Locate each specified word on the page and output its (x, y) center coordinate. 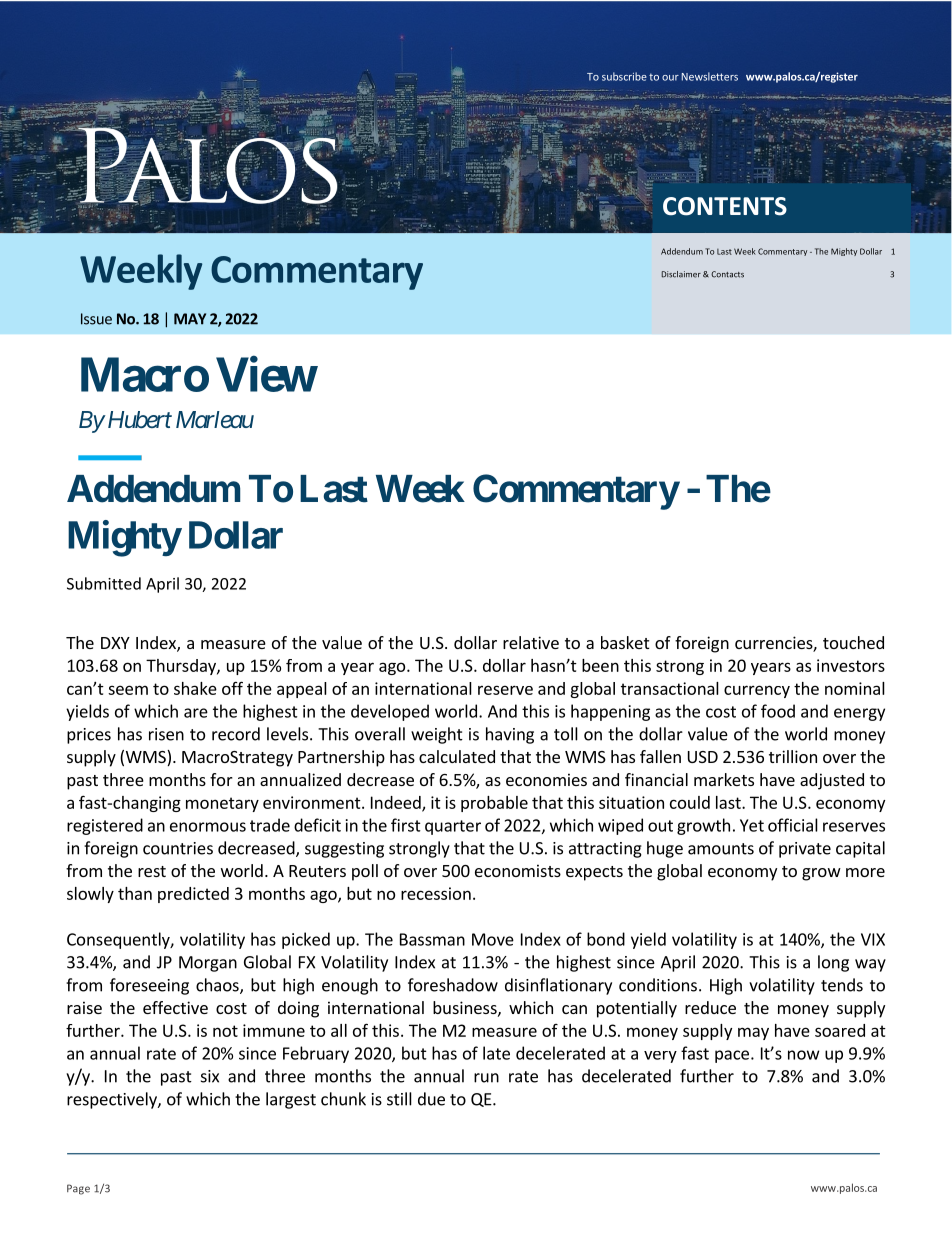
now (804, 1055)
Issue (96, 319)
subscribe (624, 76)
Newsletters (710, 76)
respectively (113, 1100)
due (431, 1099)
